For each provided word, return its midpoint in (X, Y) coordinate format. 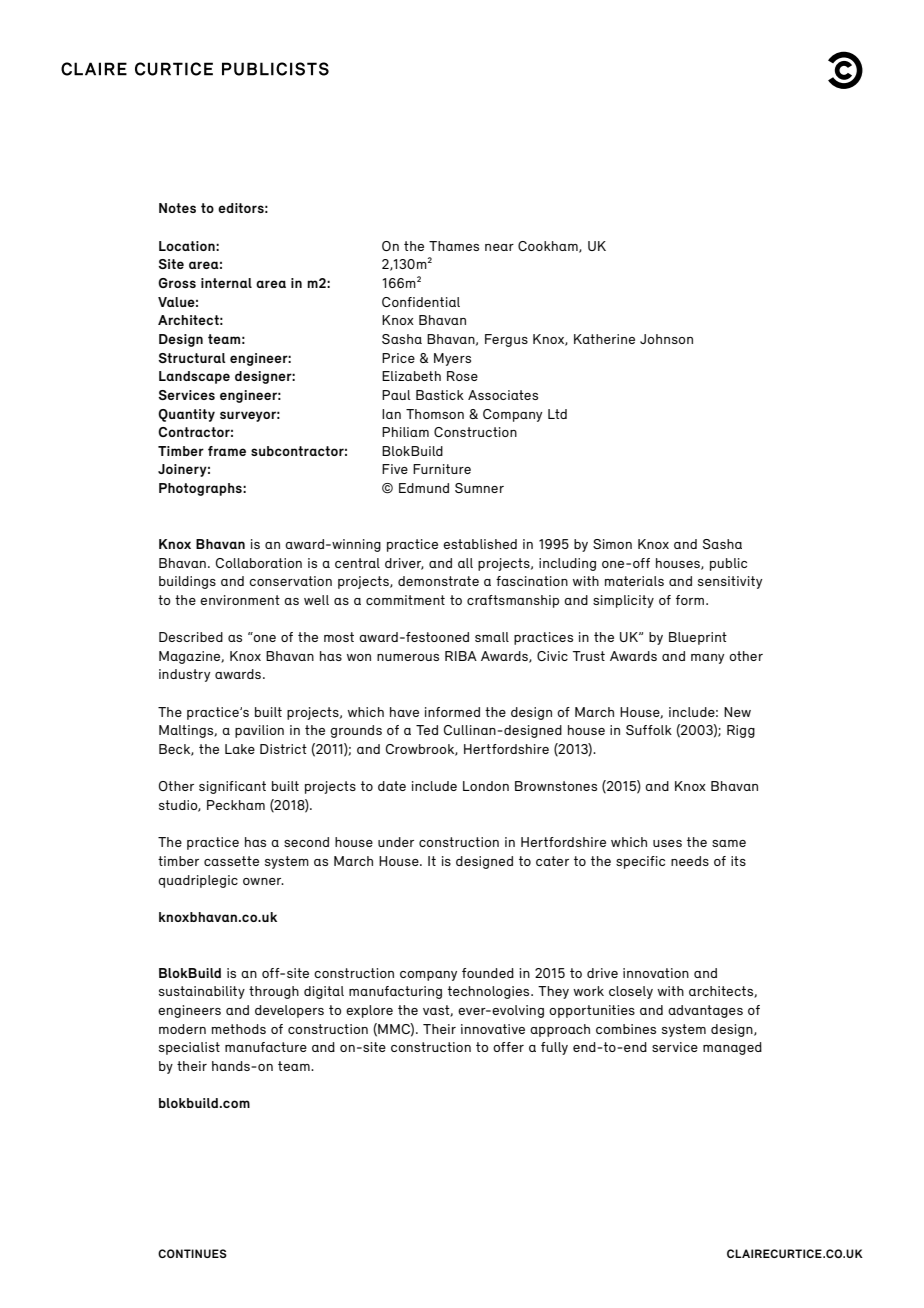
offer (508, 1047)
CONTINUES (192, 1253)
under (396, 842)
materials (634, 581)
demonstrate (438, 581)
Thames (454, 246)
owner (263, 881)
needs (690, 861)
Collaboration (259, 563)
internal (226, 283)
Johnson (666, 339)
